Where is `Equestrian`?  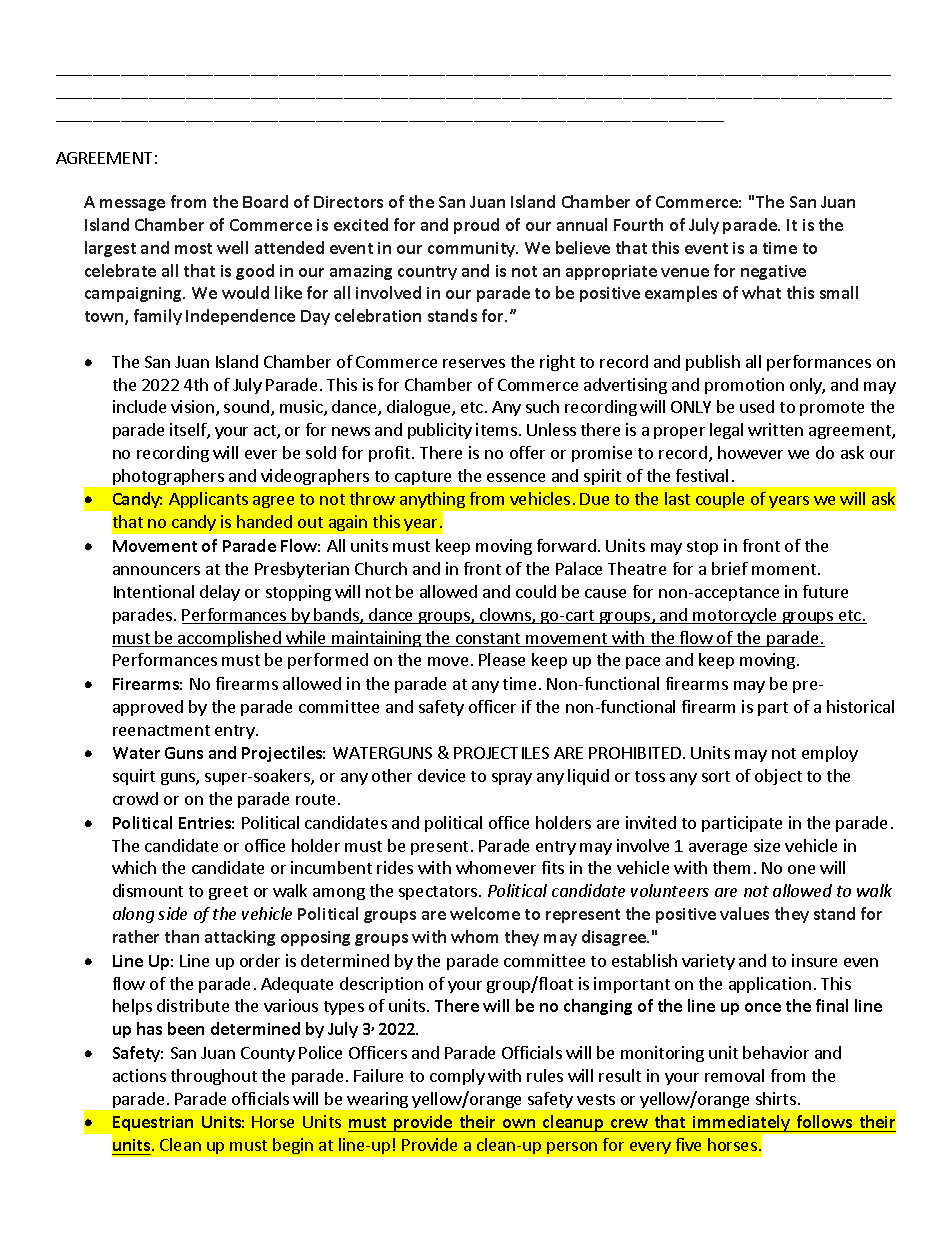 Equestrian is located at coordinates (152, 1125).
